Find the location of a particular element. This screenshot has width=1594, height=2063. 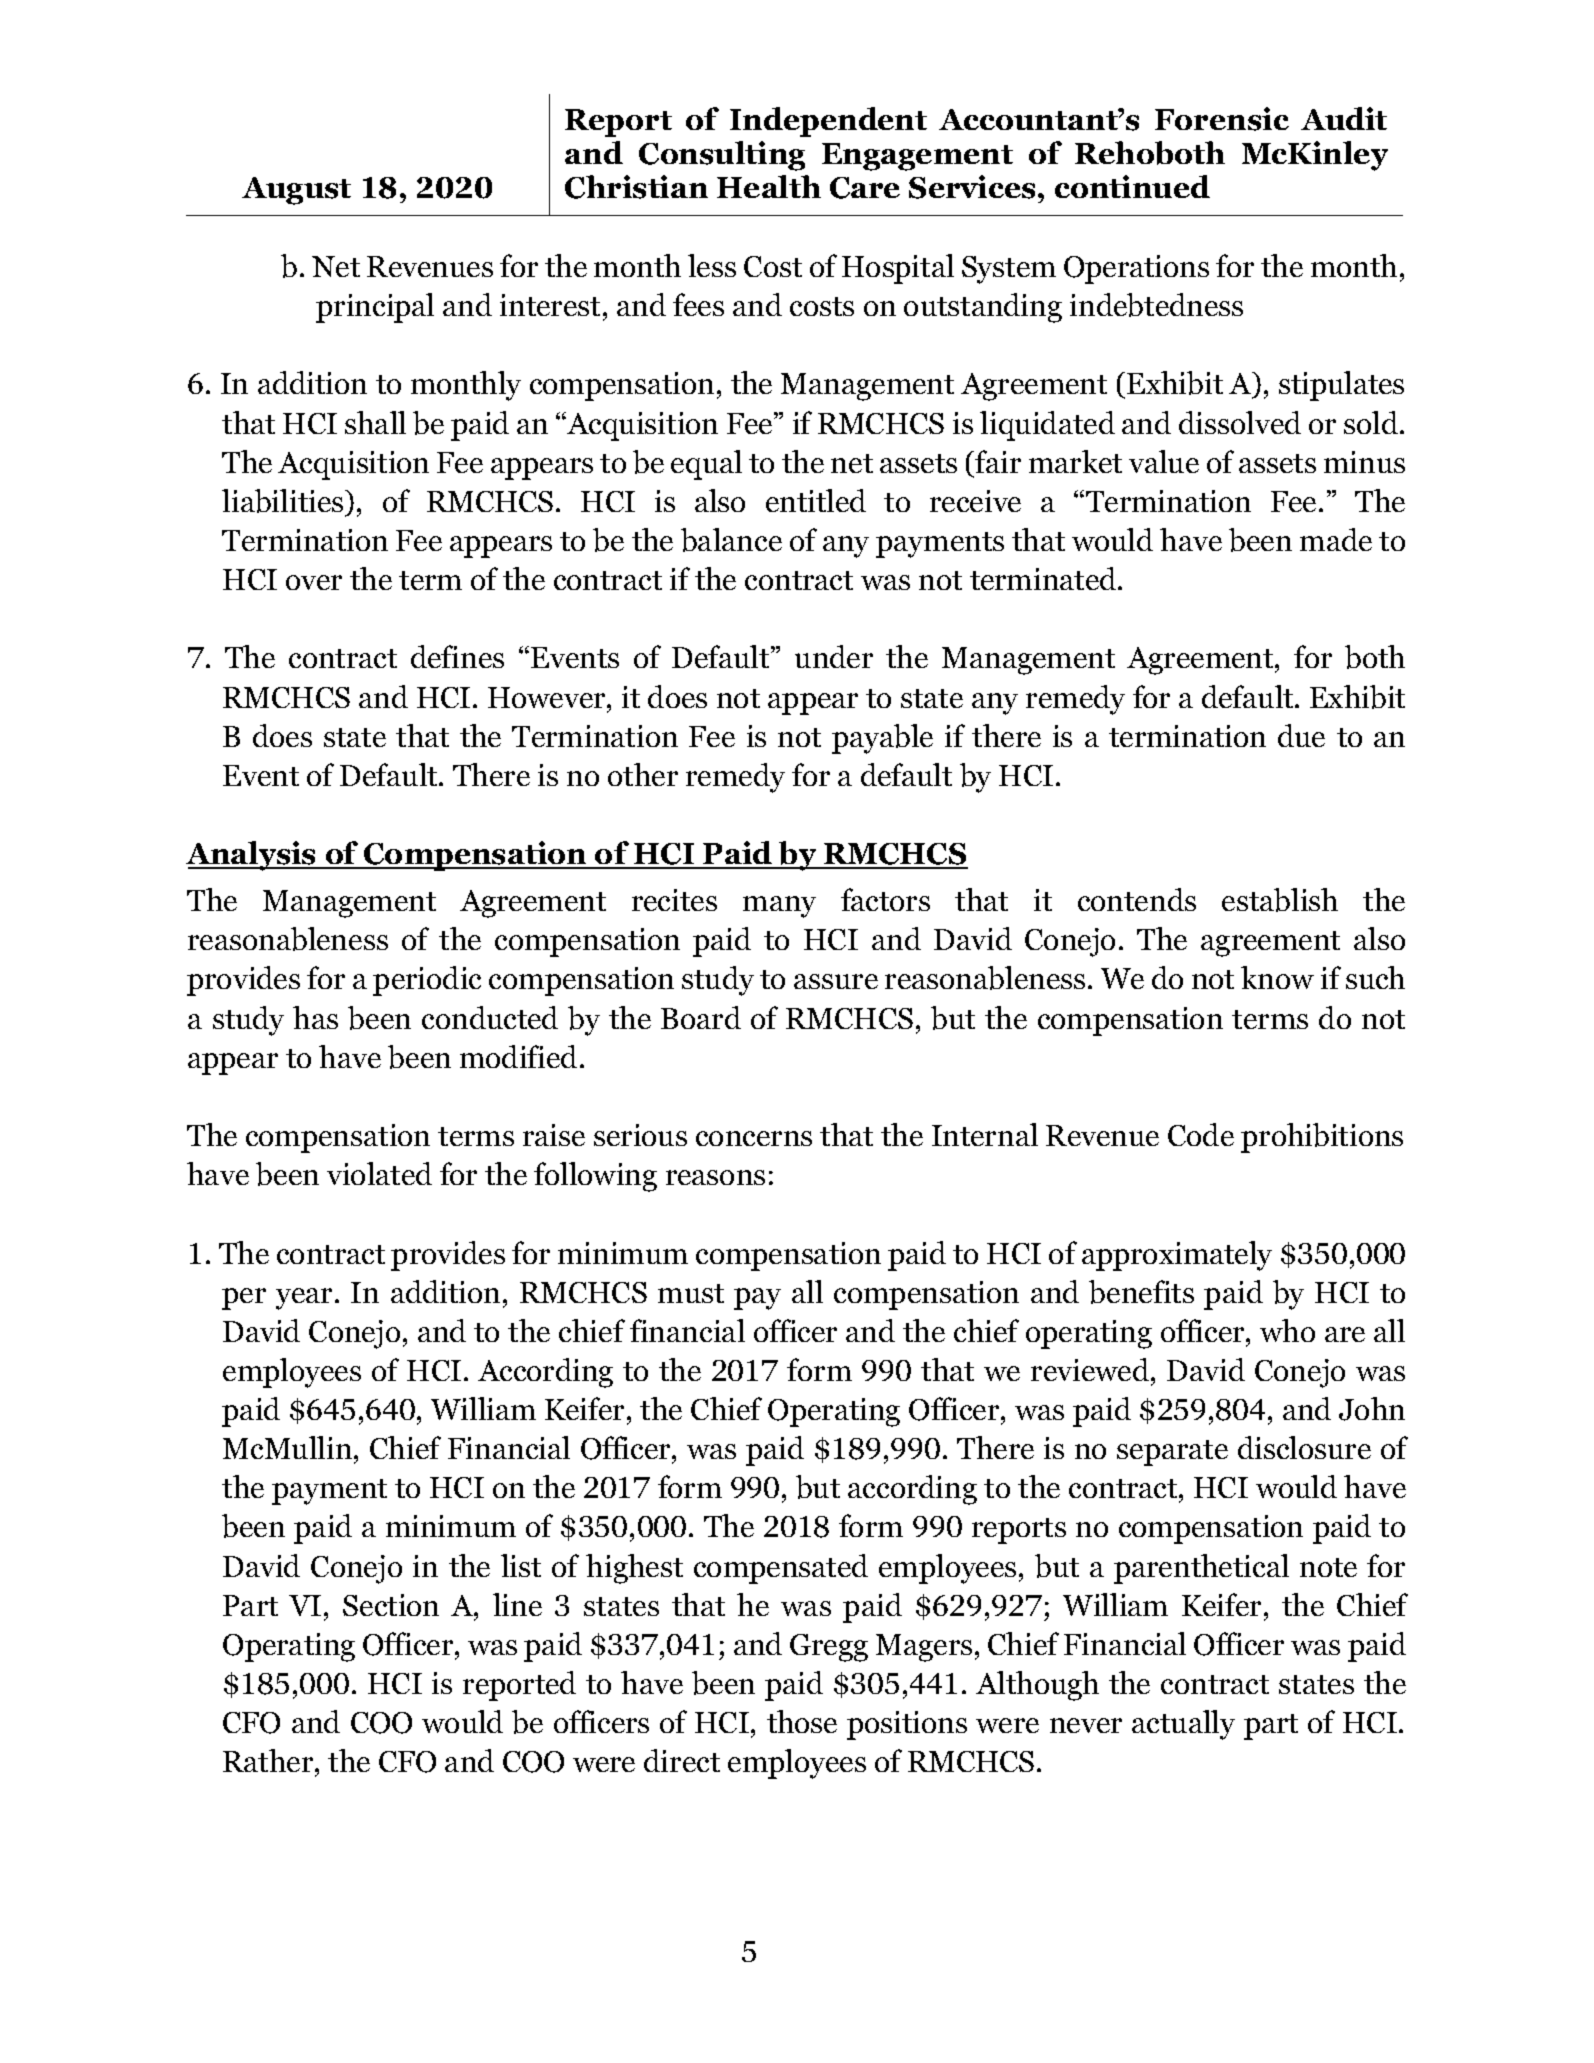

August is located at coordinates (296, 191).
